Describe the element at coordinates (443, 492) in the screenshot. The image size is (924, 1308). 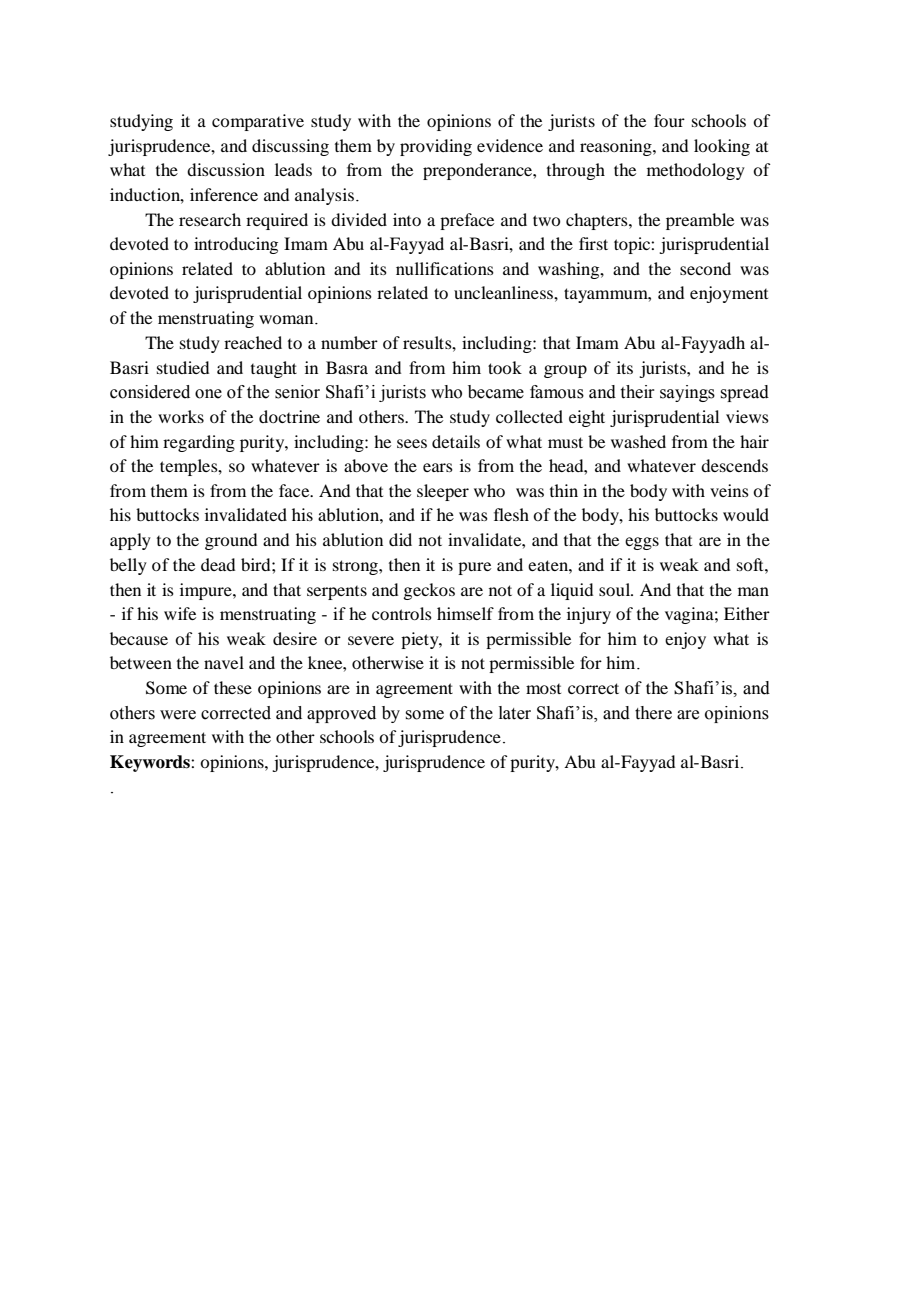
I see `sleeper` at that location.
